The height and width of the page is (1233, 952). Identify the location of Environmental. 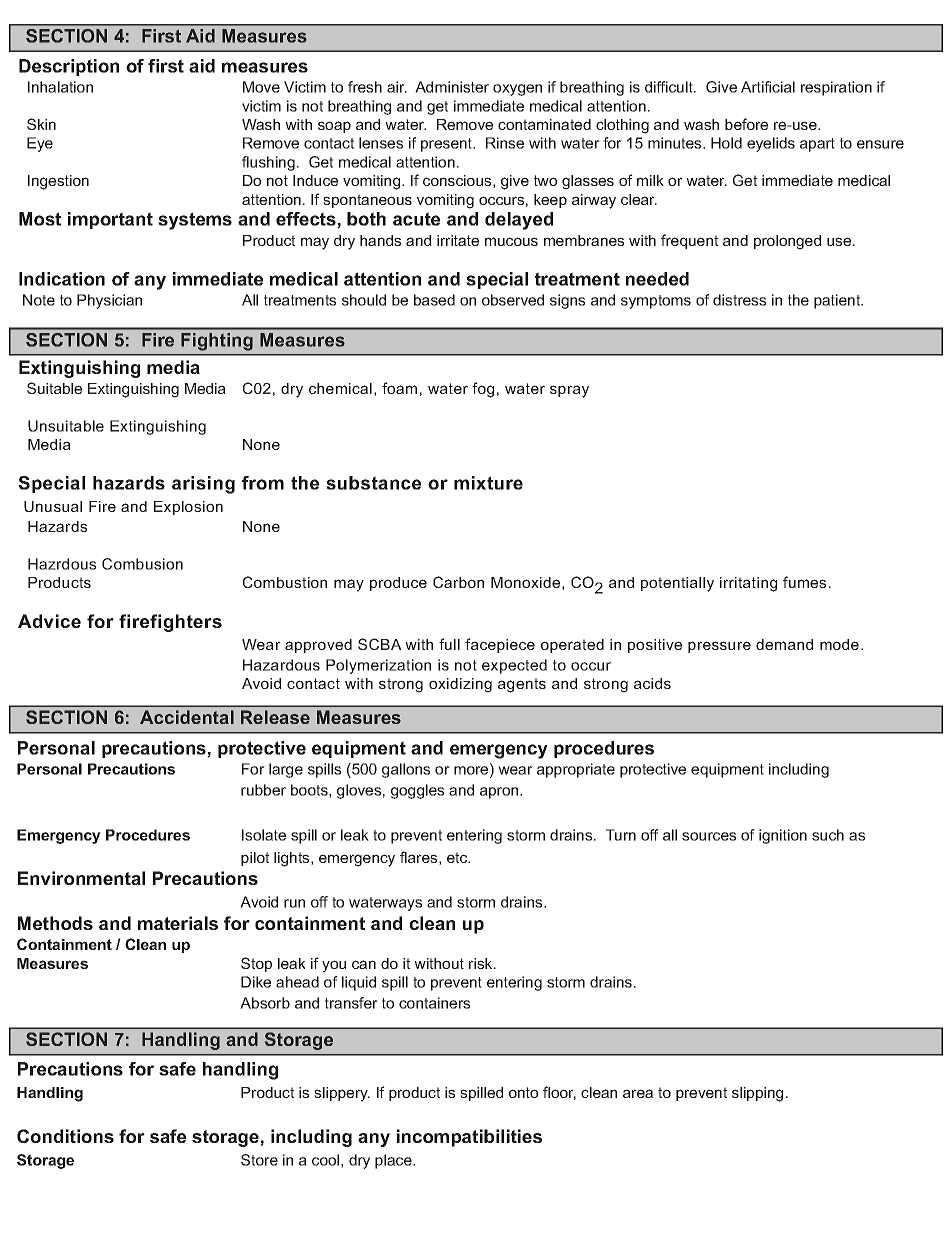
(81, 878).
